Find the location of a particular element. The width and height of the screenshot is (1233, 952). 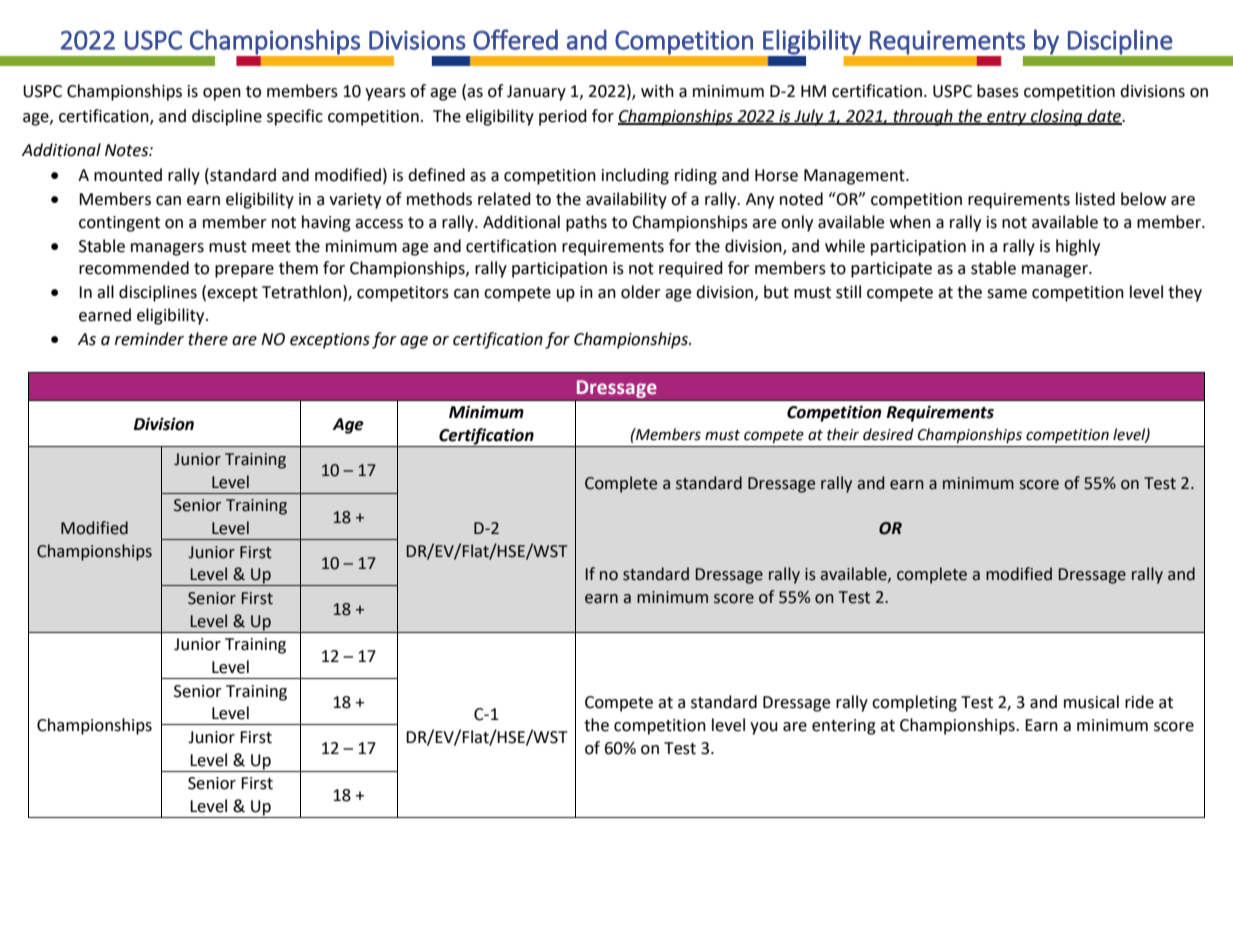

entering is located at coordinates (844, 727).
